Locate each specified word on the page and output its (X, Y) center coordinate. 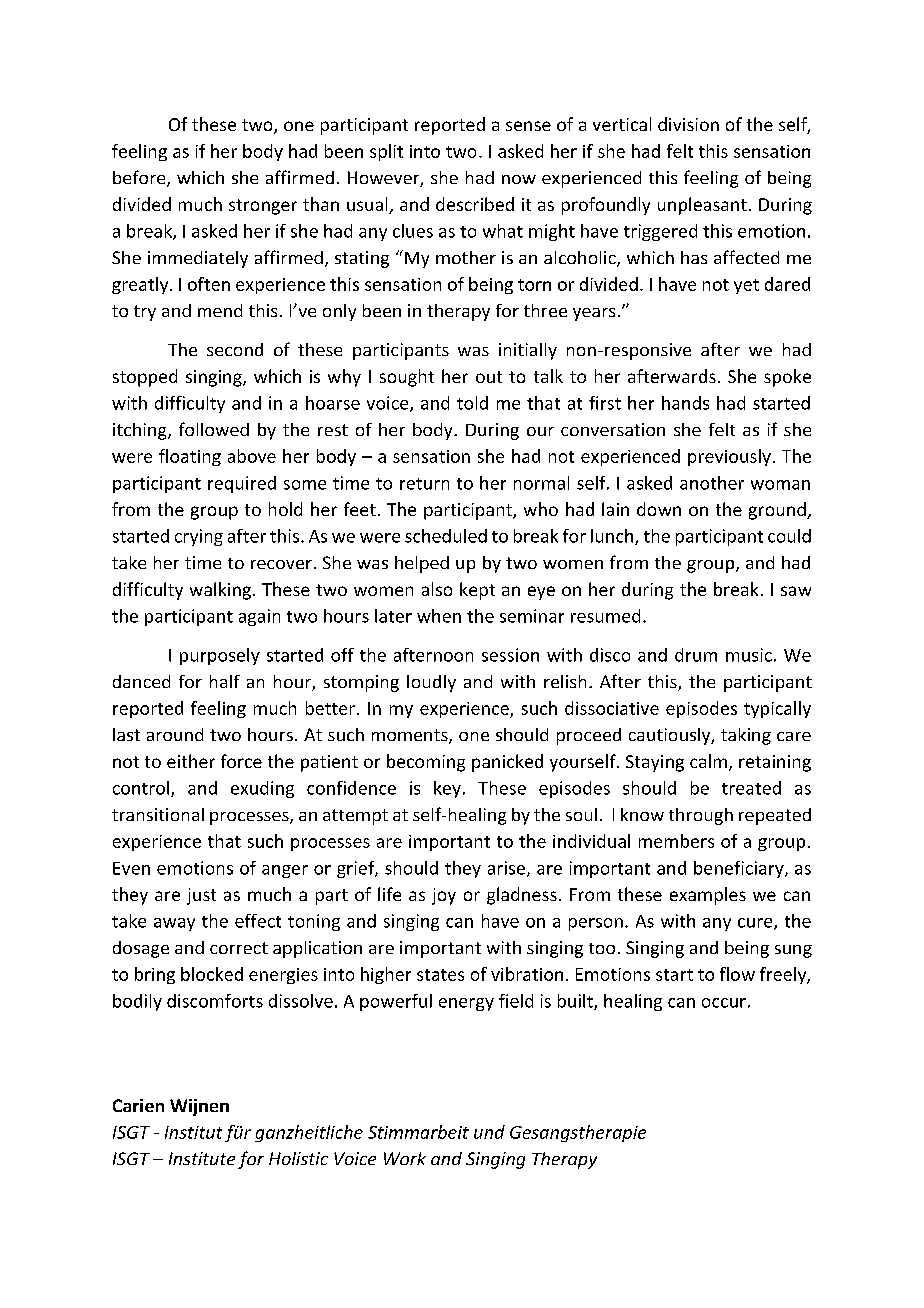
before (140, 178)
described (475, 204)
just (201, 896)
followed (214, 429)
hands (685, 403)
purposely (220, 656)
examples (708, 896)
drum (696, 655)
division (688, 124)
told (472, 403)
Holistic (298, 1158)
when (439, 616)
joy (444, 896)
